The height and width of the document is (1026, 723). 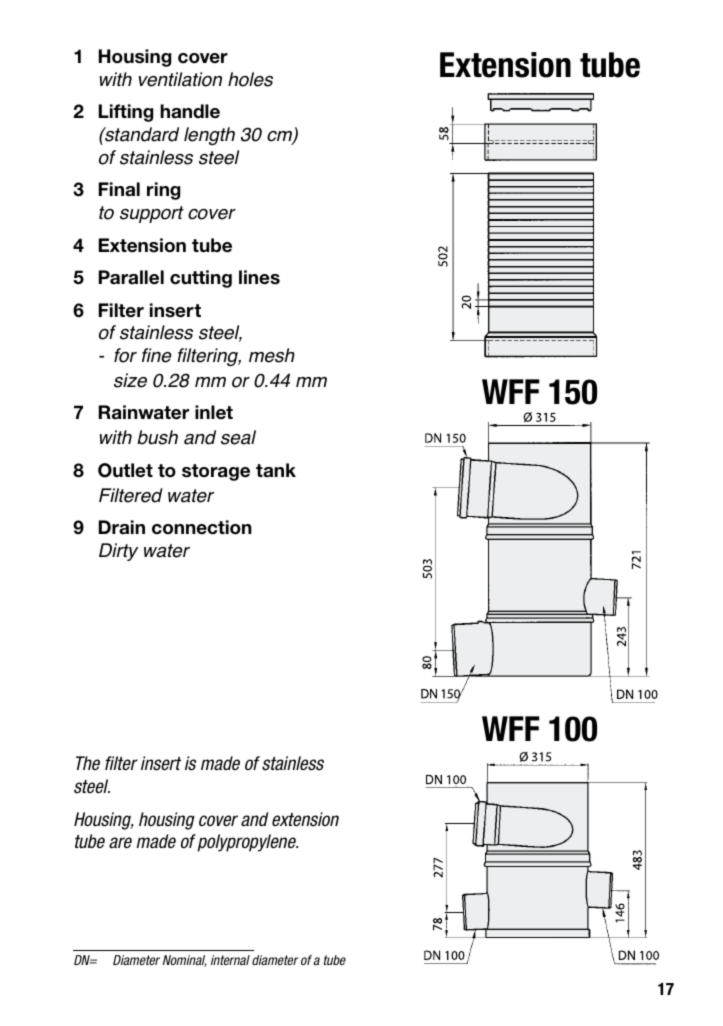 What do you see at coordinates (250, 79) in the document?
I see `holes` at bounding box center [250, 79].
